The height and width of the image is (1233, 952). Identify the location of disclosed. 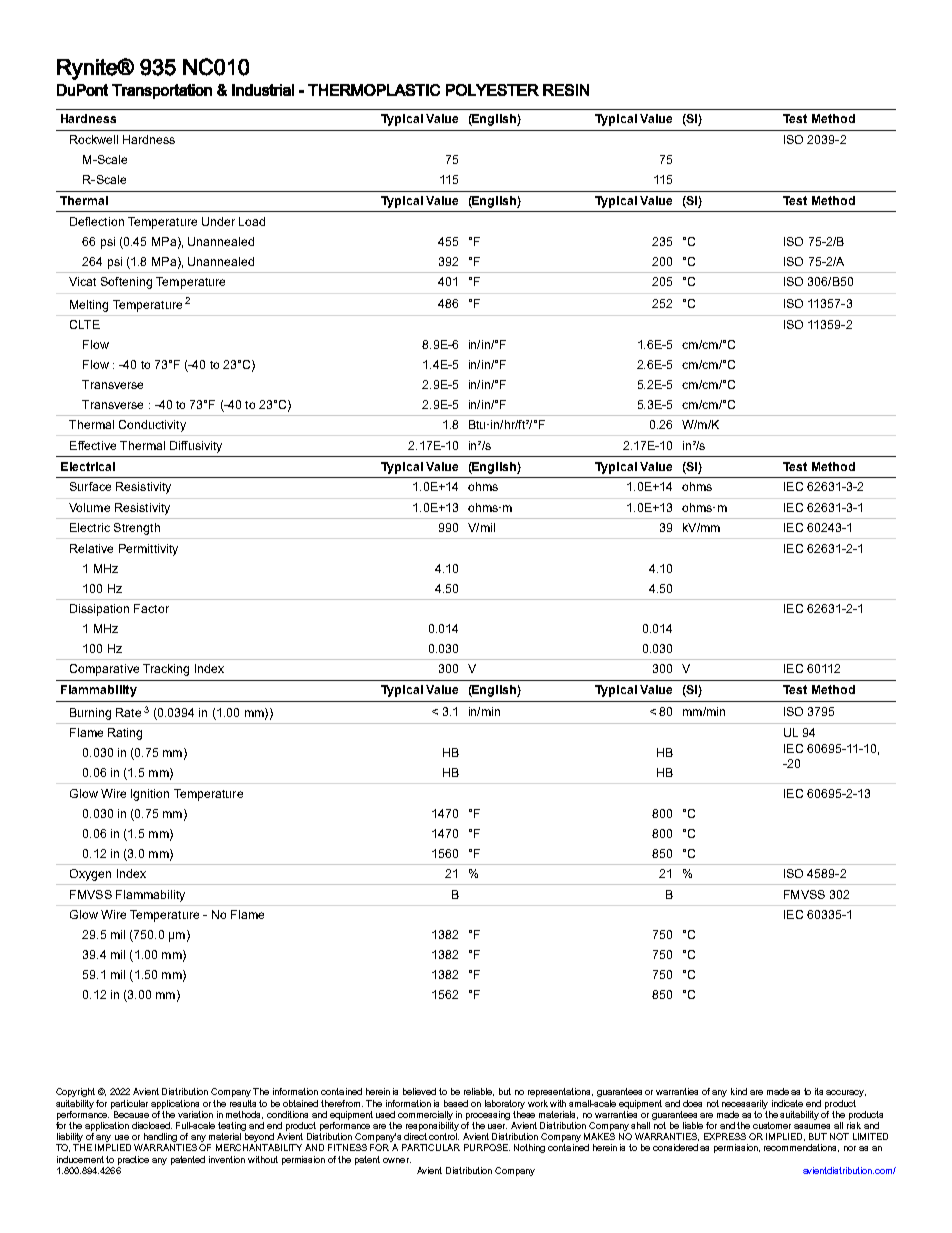
(152, 1125).
